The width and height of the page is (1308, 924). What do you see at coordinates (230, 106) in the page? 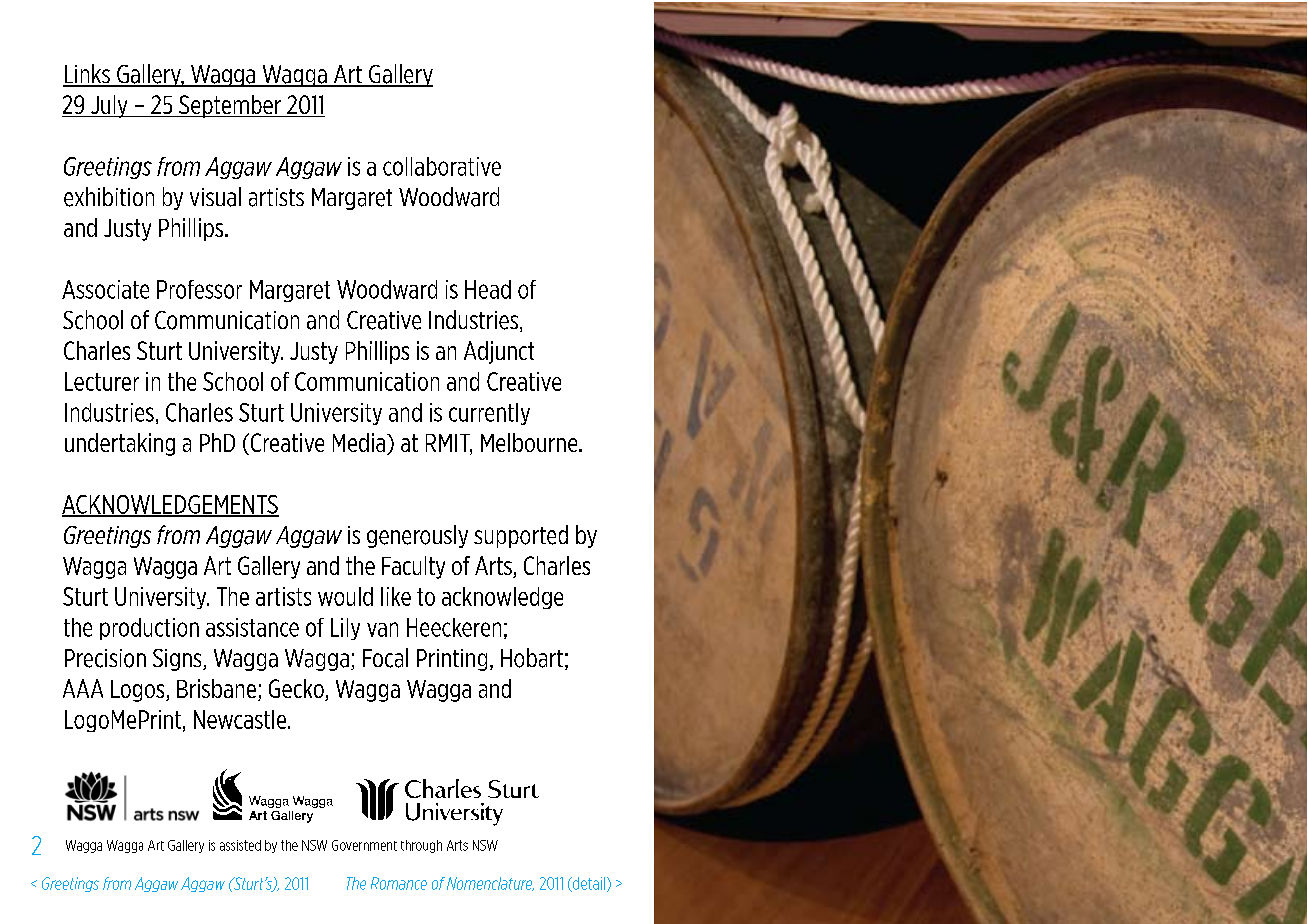
I see `September` at bounding box center [230, 106].
